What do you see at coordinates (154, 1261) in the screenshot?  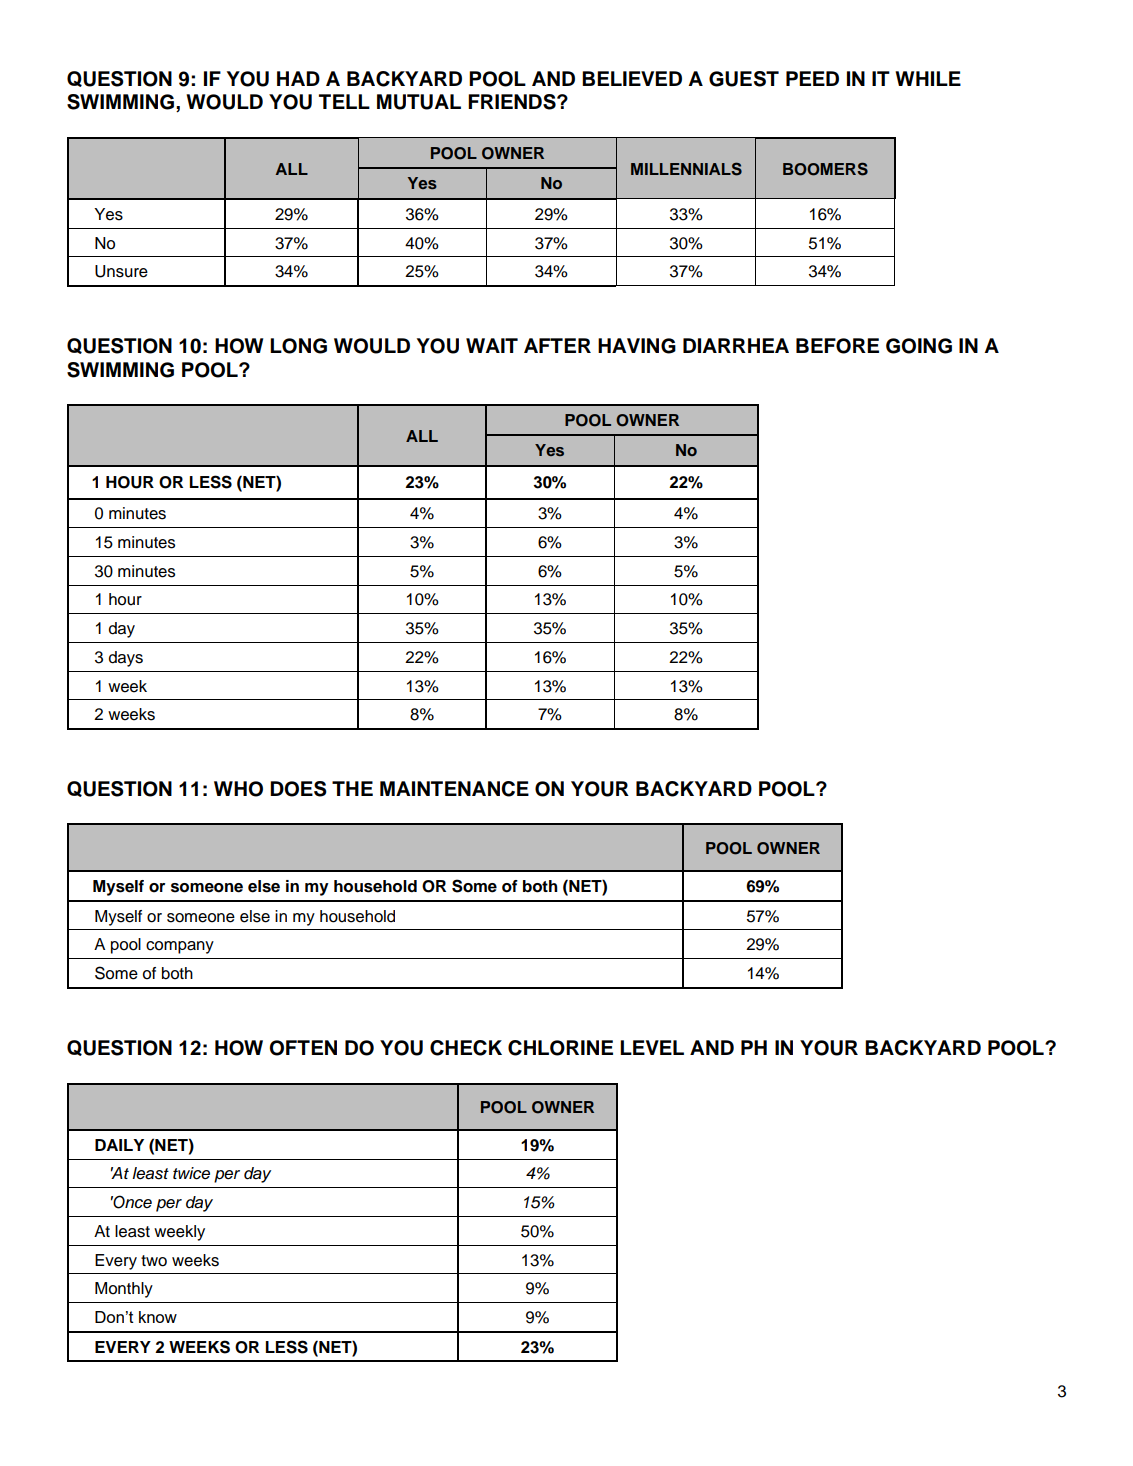 I see `two` at bounding box center [154, 1261].
